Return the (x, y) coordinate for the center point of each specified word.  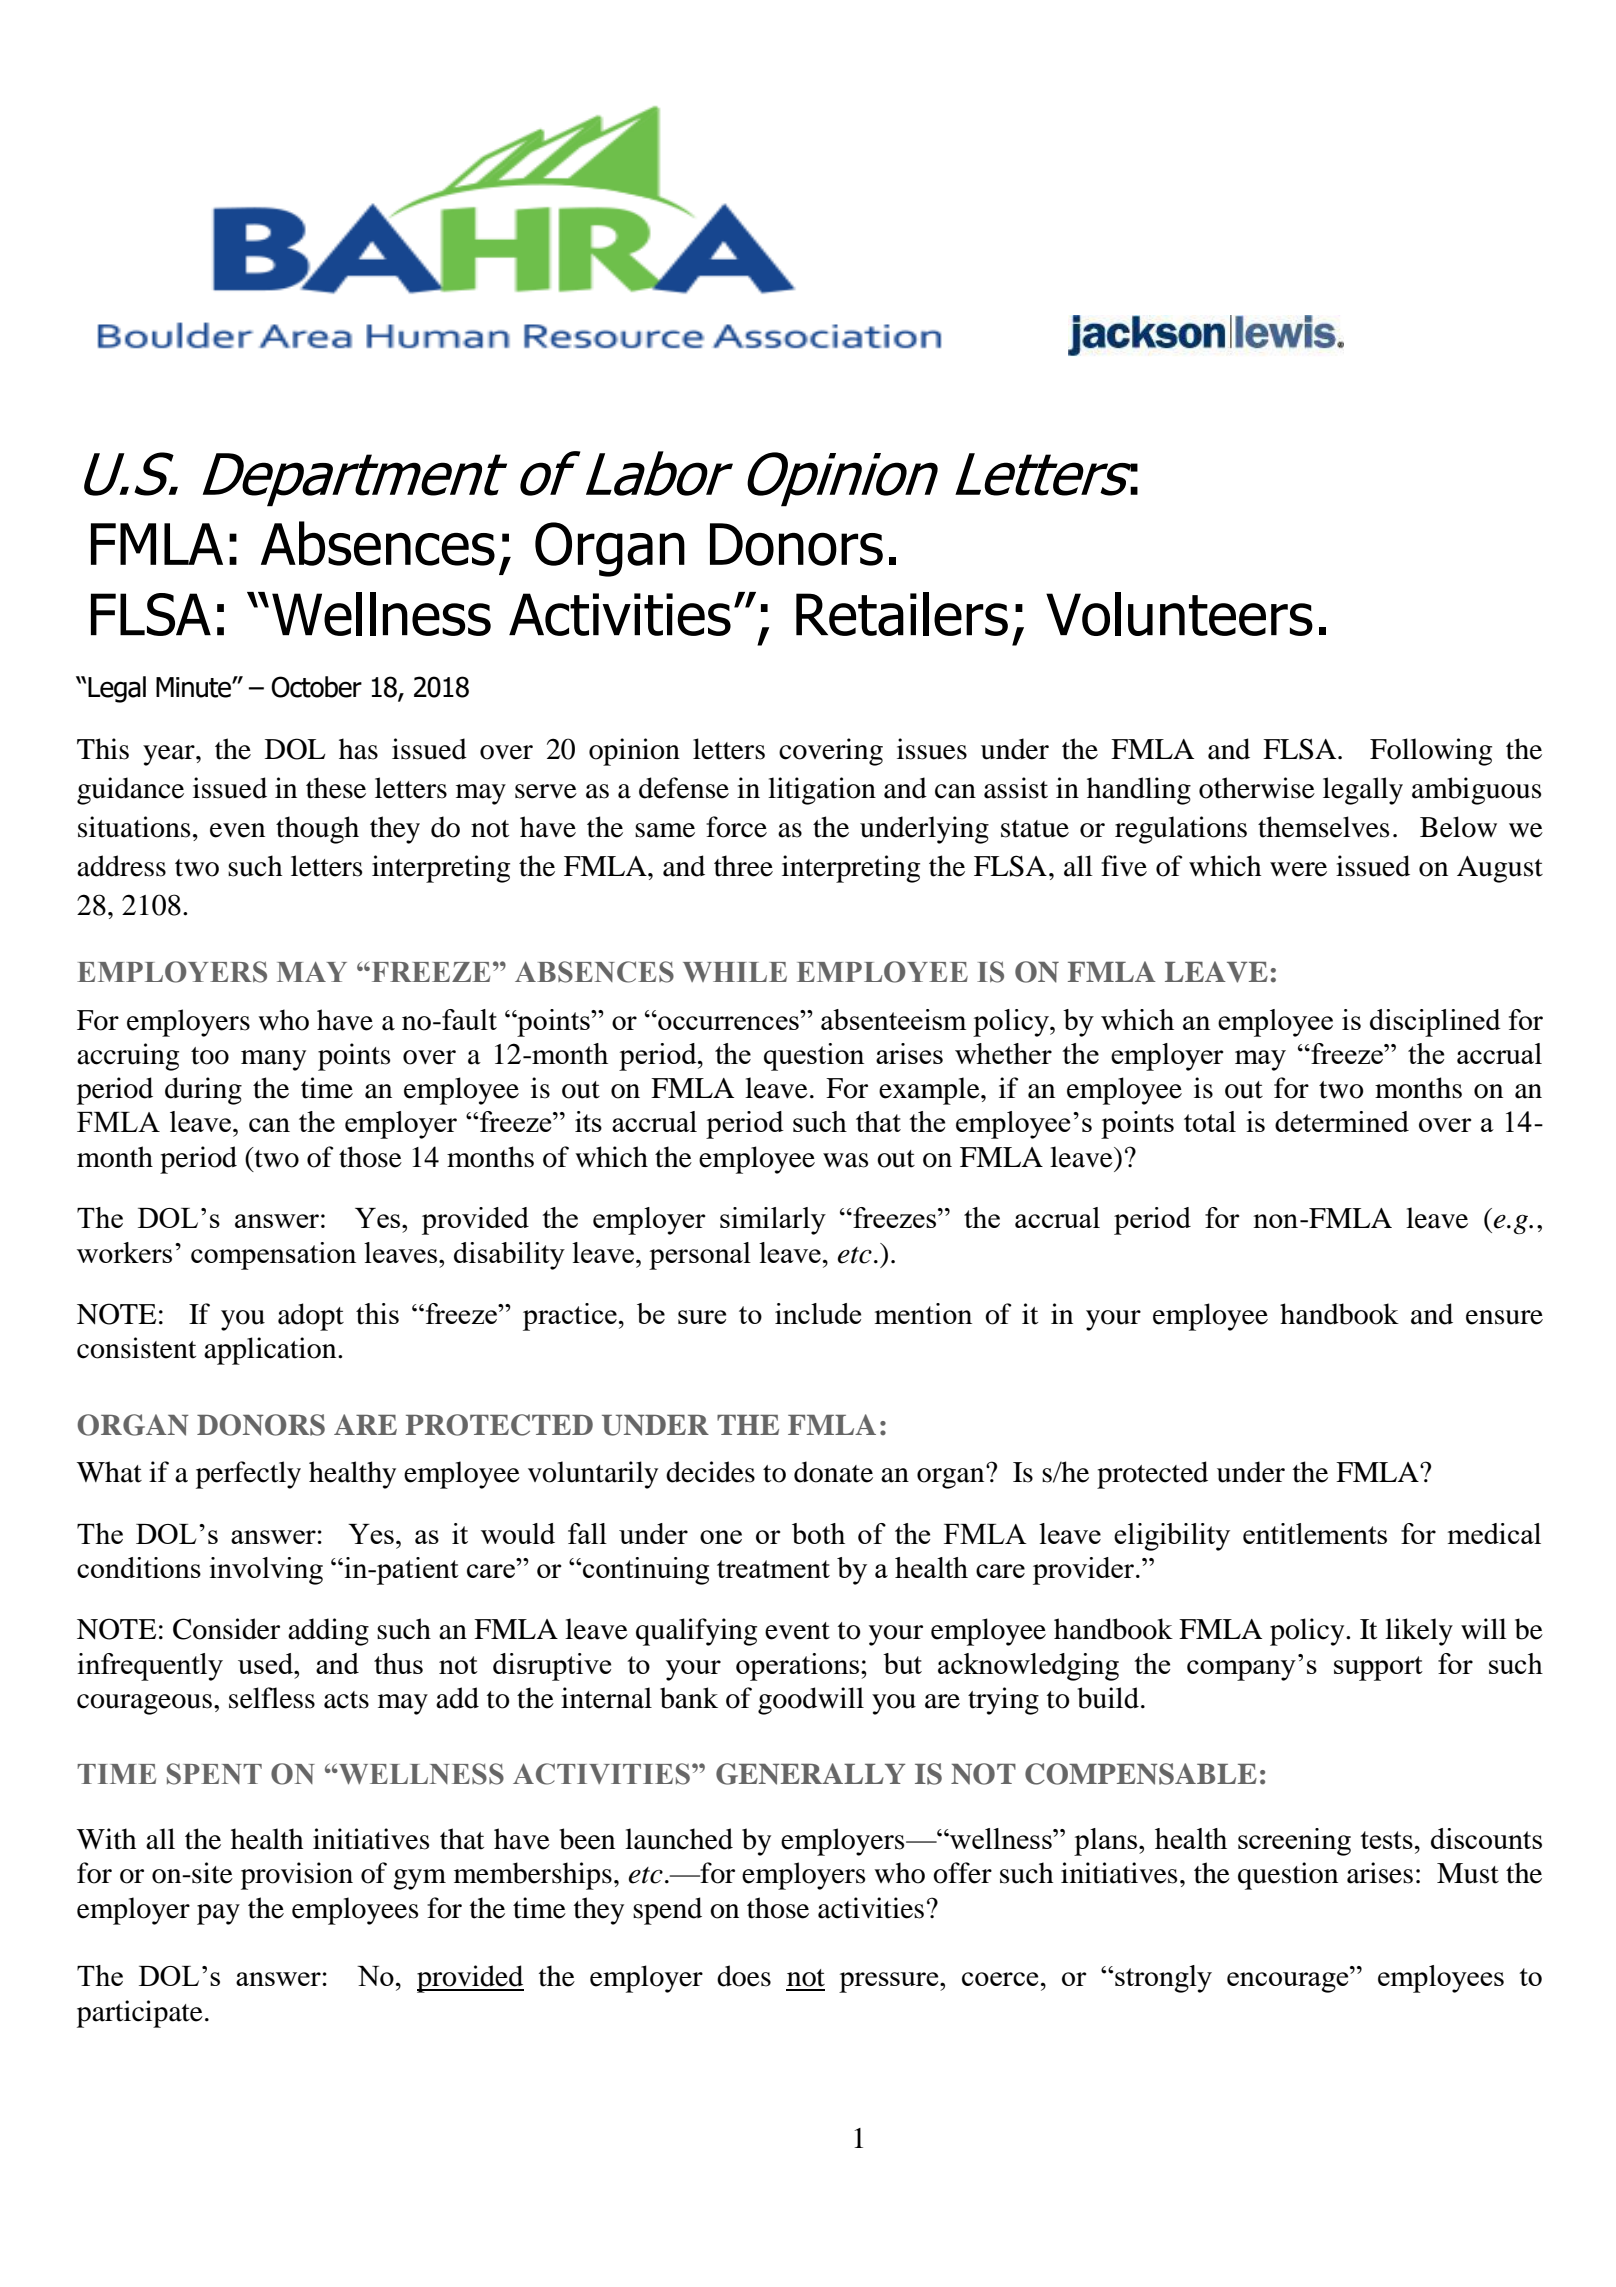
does (744, 1976)
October (316, 687)
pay (218, 1914)
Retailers (902, 614)
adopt (311, 1317)
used (267, 1663)
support (1378, 1668)
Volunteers (1179, 614)
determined (1342, 1121)
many (273, 1060)
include (818, 1313)
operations (799, 1667)
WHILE (735, 972)
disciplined (1435, 1023)
